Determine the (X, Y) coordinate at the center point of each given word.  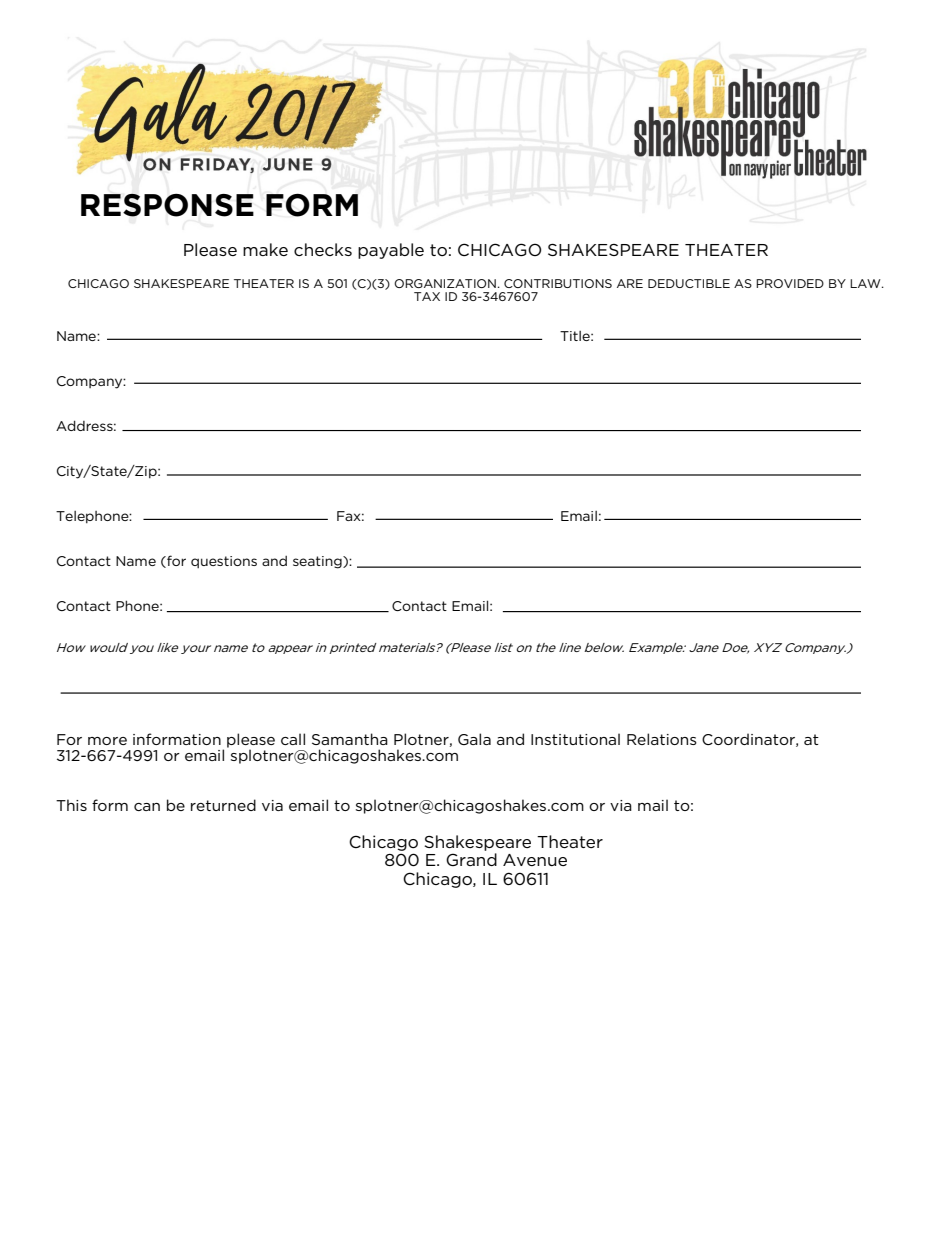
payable (391, 251)
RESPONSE (167, 205)
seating (318, 562)
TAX (427, 296)
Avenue (535, 860)
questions (224, 562)
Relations (662, 739)
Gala (474, 739)
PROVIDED (790, 283)
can (147, 807)
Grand (471, 859)
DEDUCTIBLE (689, 283)
